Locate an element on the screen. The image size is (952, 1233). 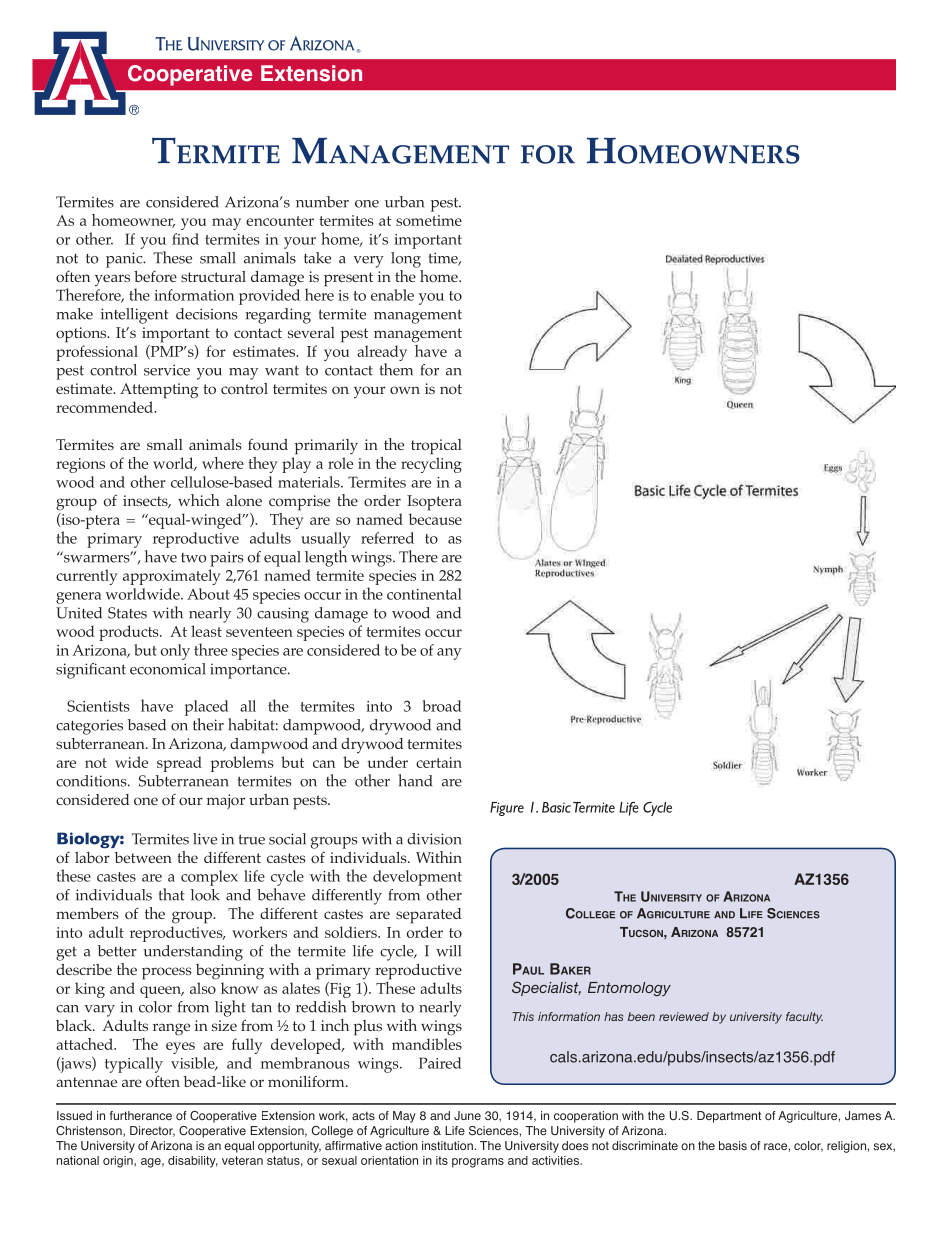
Basic is located at coordinates (556, 807).
